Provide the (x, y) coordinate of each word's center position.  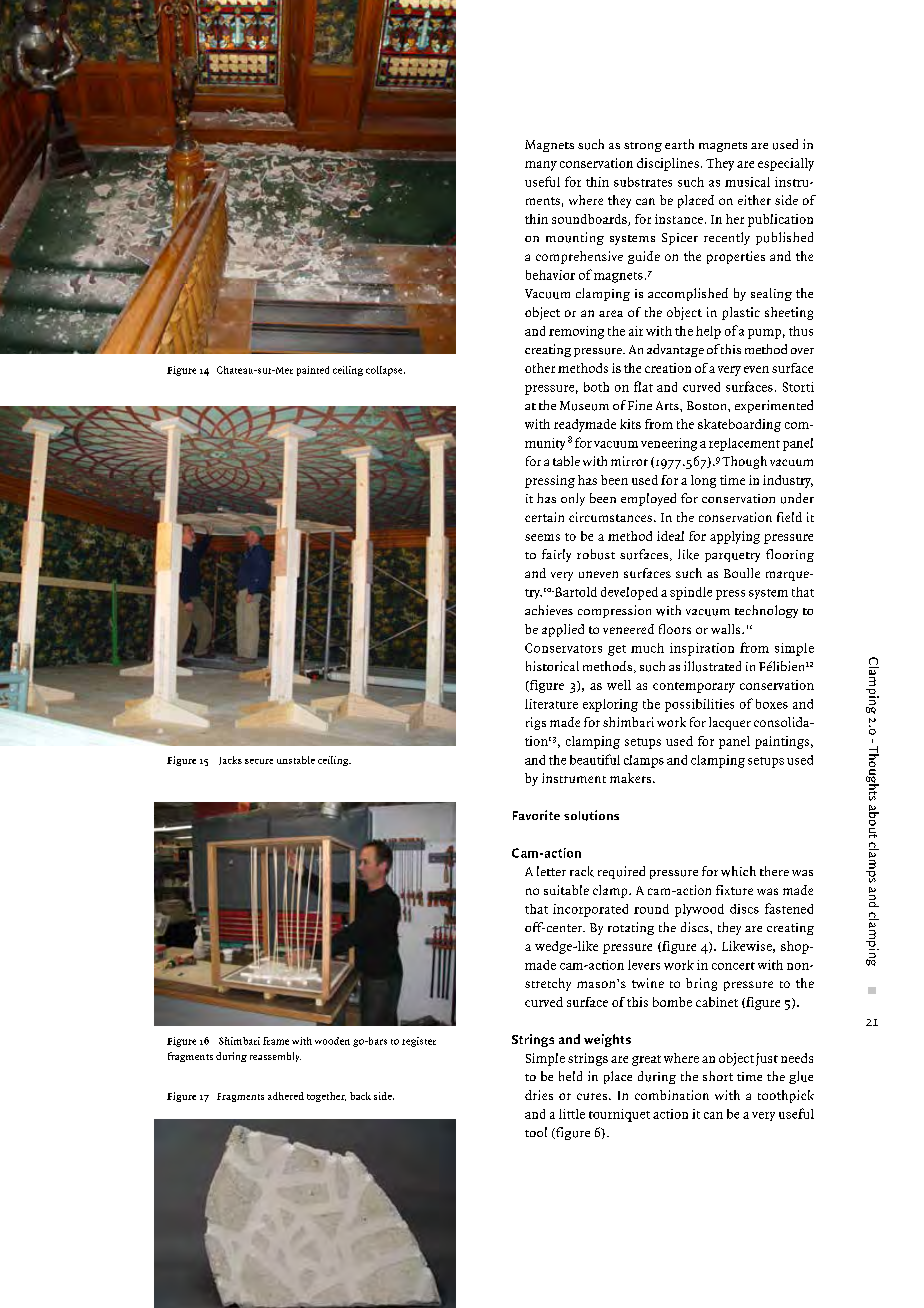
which (738, 871)
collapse (385, 371)
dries (539, 1095)
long (703, 481)
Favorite (536, 815)
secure (259, 761)
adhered (286, 1096)
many (541, 166)
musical (747, 182)
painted (313, 371)
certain (544, 517)
